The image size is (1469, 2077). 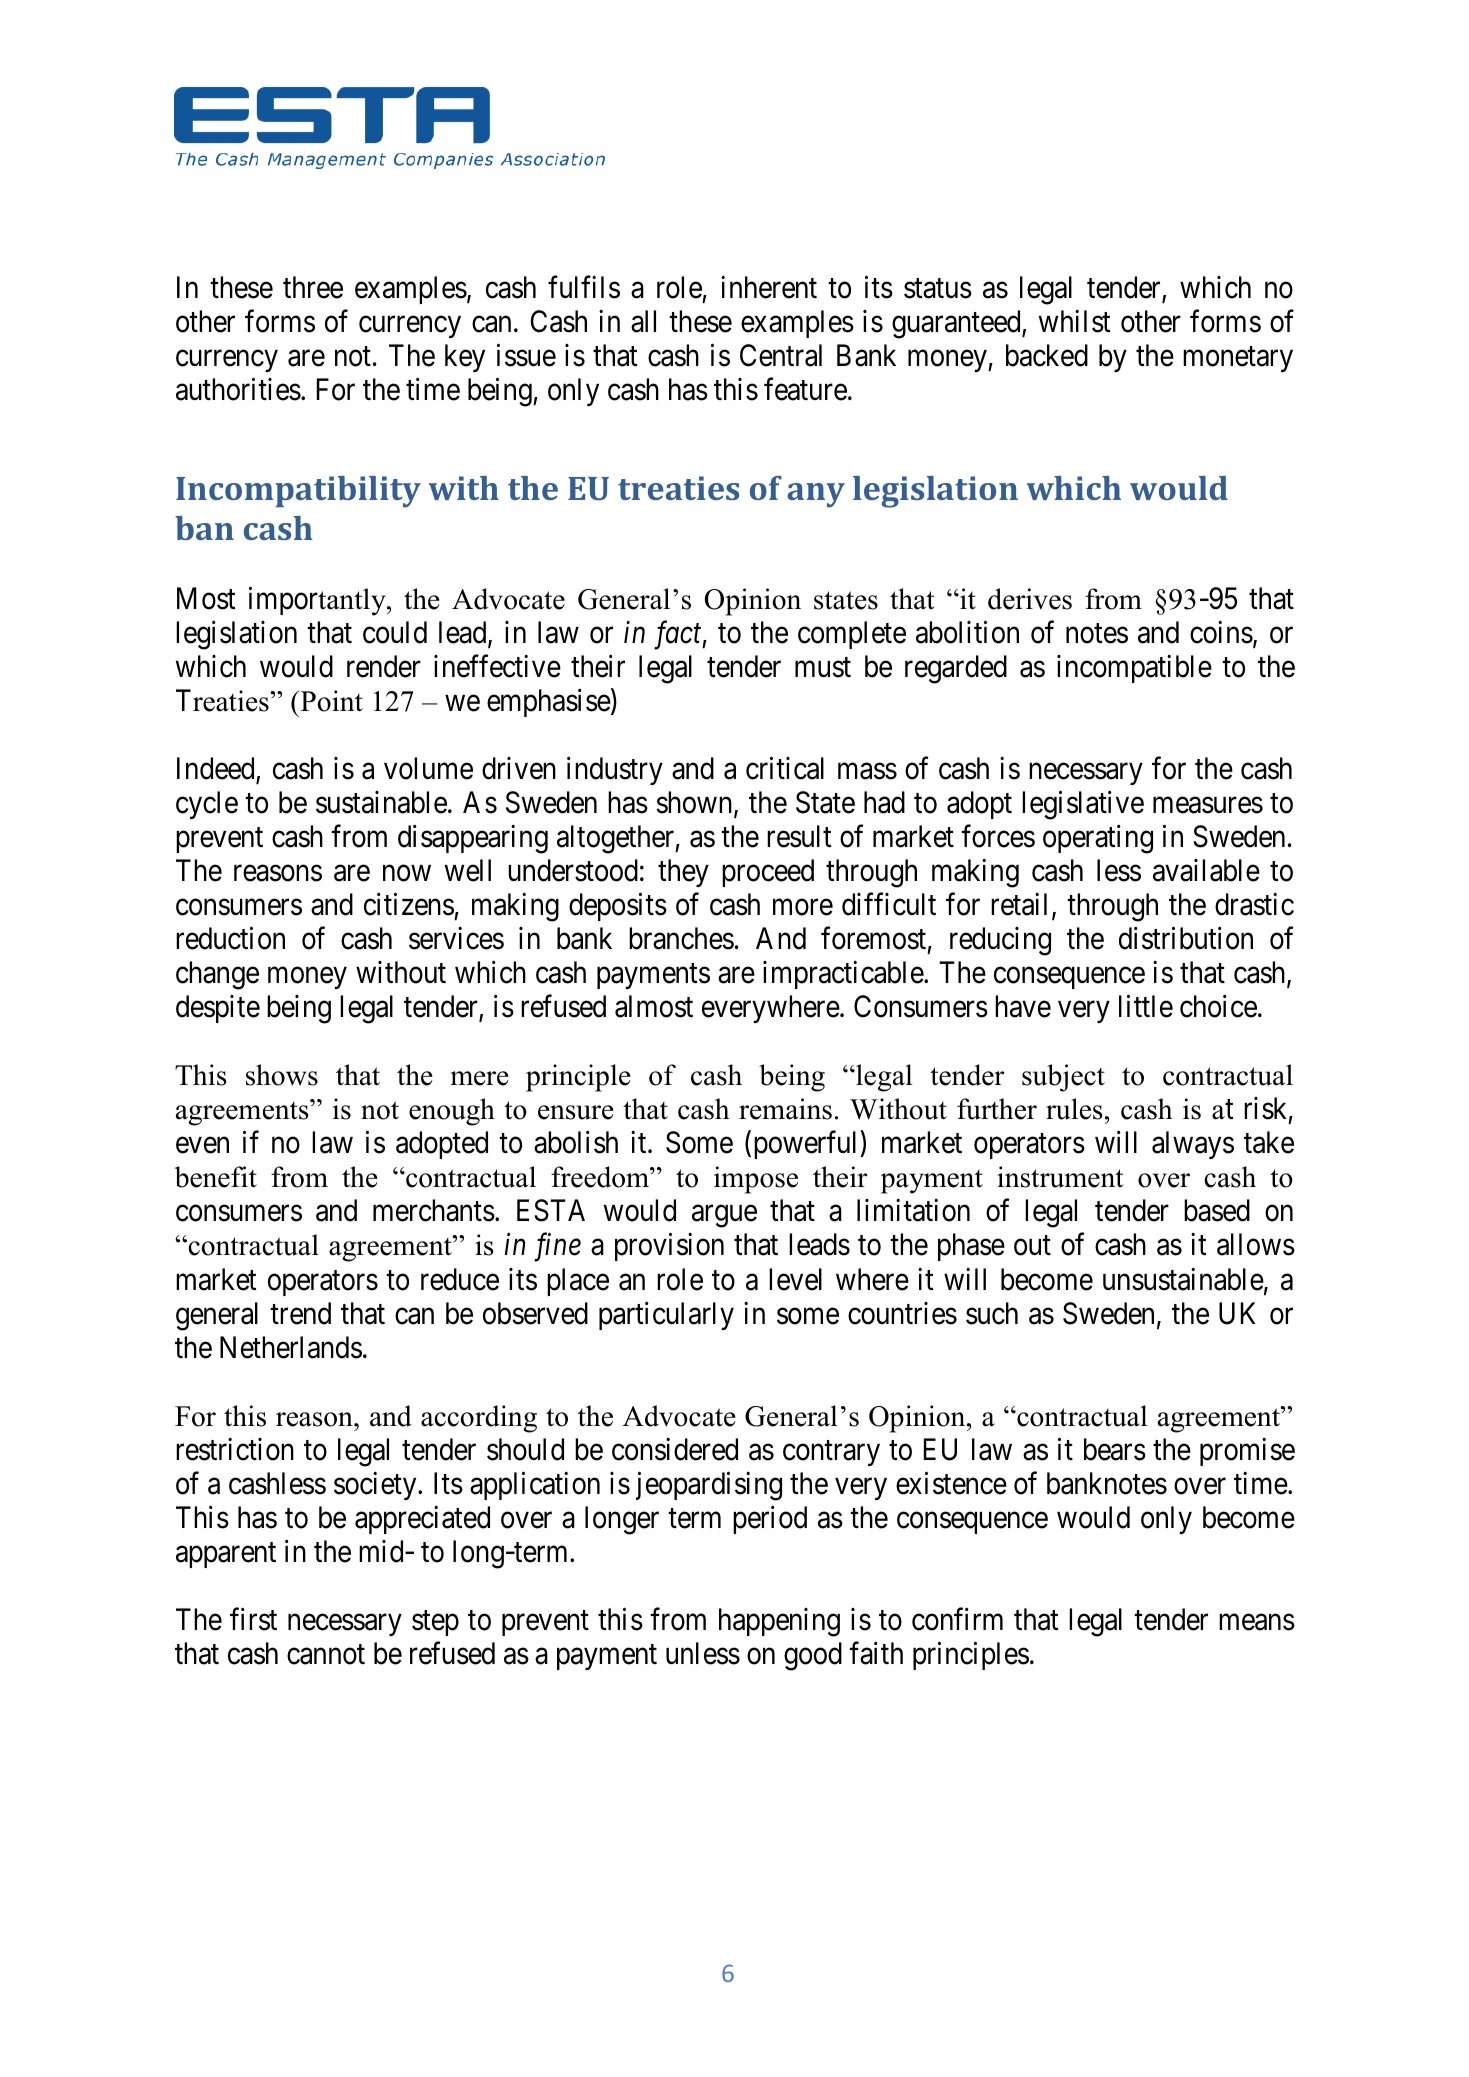 What do you see at coordinates (844, 975) in the document?
I see `impracticable` at bounding box center [844, 975].
